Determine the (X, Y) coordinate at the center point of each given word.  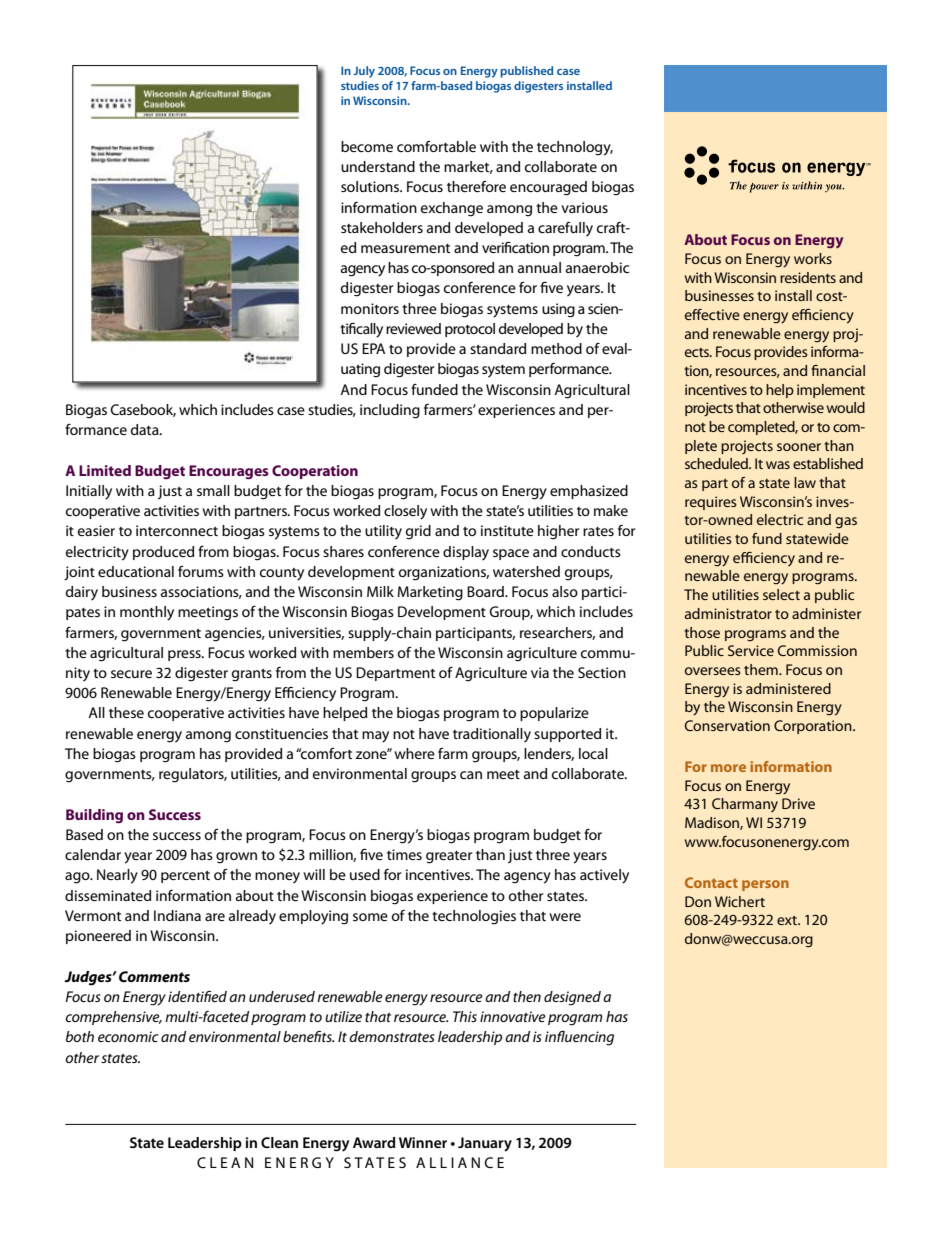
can (471, 775)
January (485, 1144)
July (364, 72)
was (778, 465)
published (526, 72)
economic (128, 1036)
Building (94, 816)
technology (575, 148)
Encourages (229, 472)
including (390, 411)
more (728, 768)
